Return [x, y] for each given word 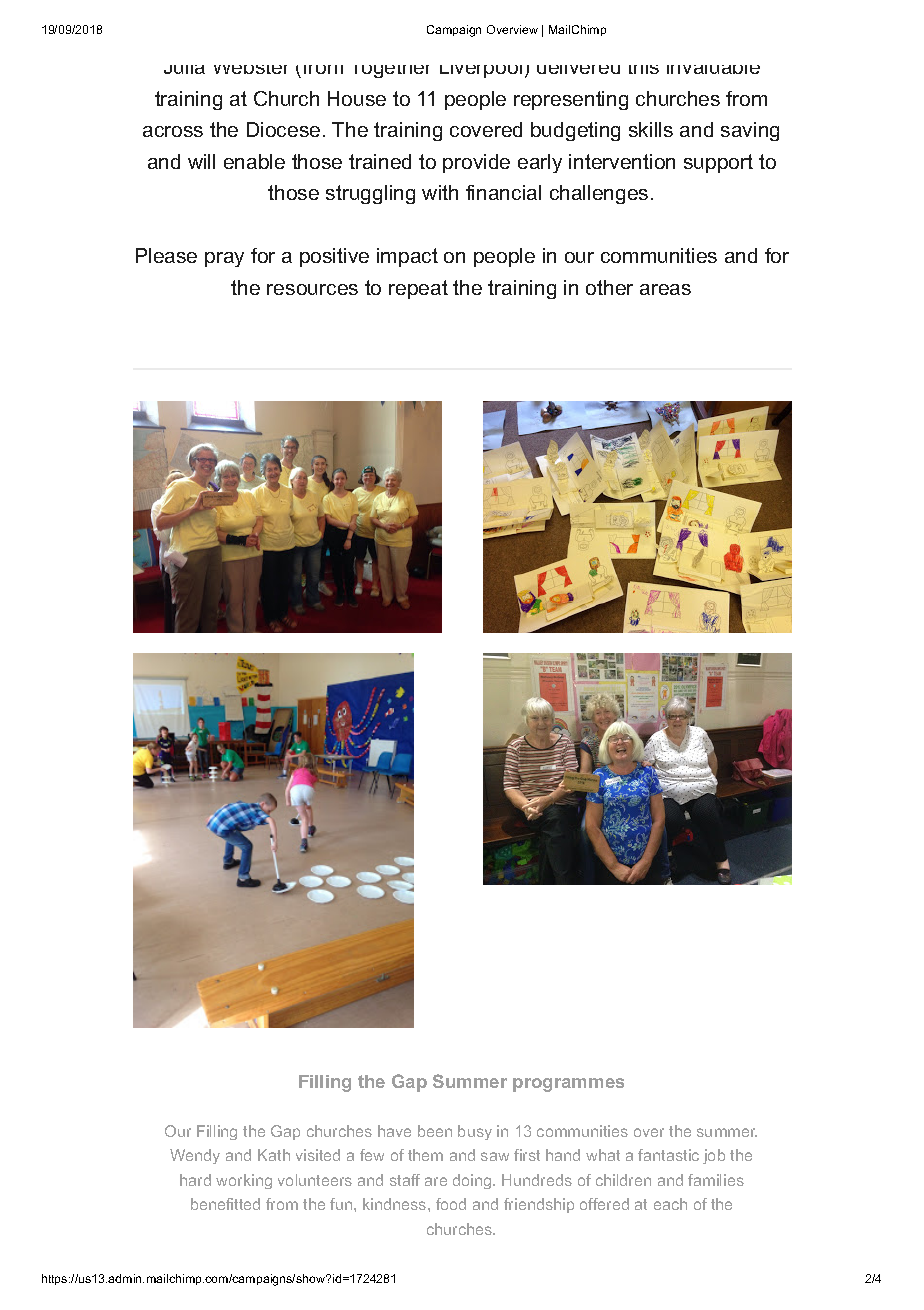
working [244, 1181]
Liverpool [481, 71]
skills [651, 129]
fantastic [668, 1155]
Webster [250, 69]
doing [473, 1181]
